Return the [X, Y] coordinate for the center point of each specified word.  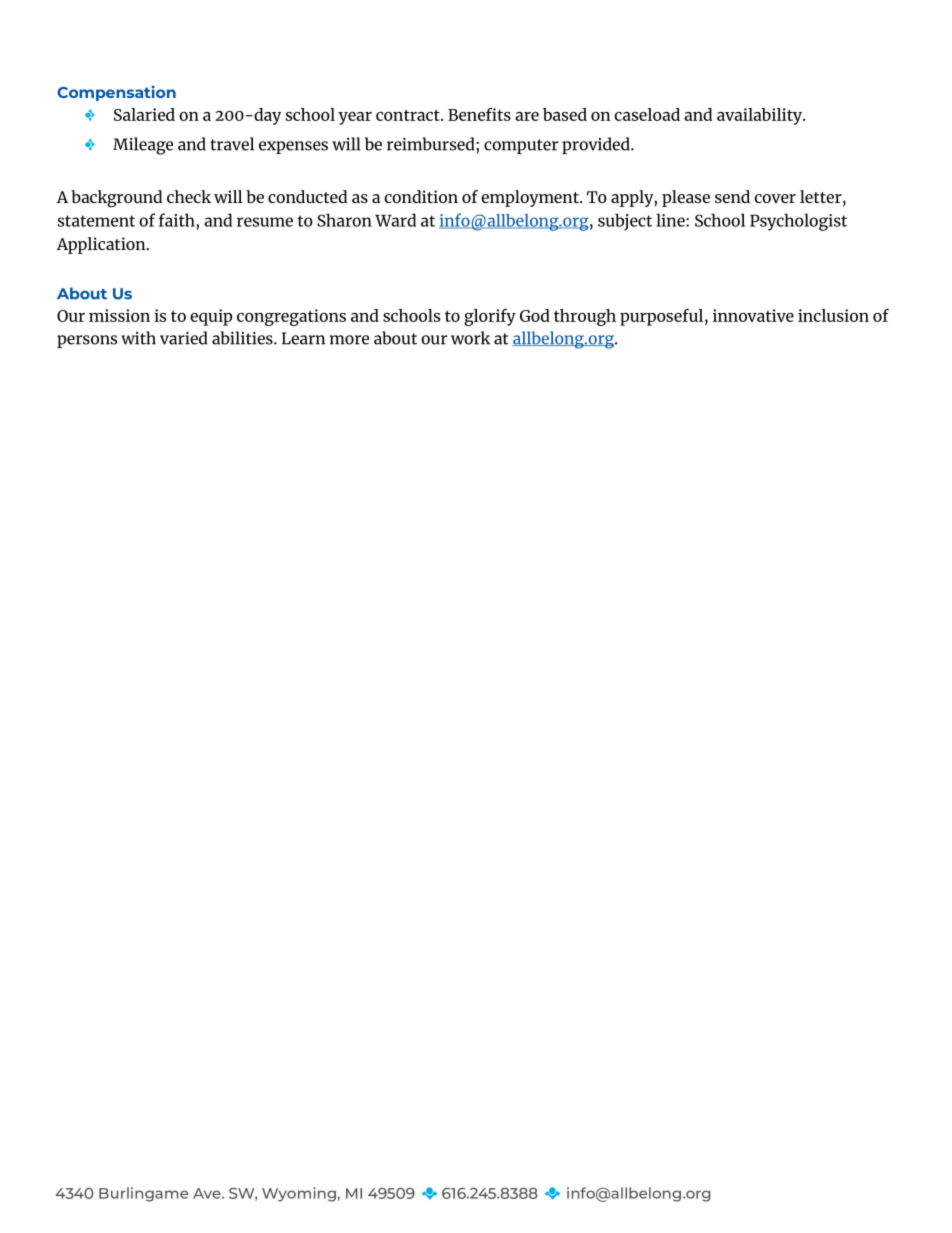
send [732, 196]
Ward [395, 220]
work [470, 338]
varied [184, 338]
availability [761, 116]
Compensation [116, 93]
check [189, 196]
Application [102, 245]
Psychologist [798, 222]
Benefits [479, 114]
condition [421, 196]
